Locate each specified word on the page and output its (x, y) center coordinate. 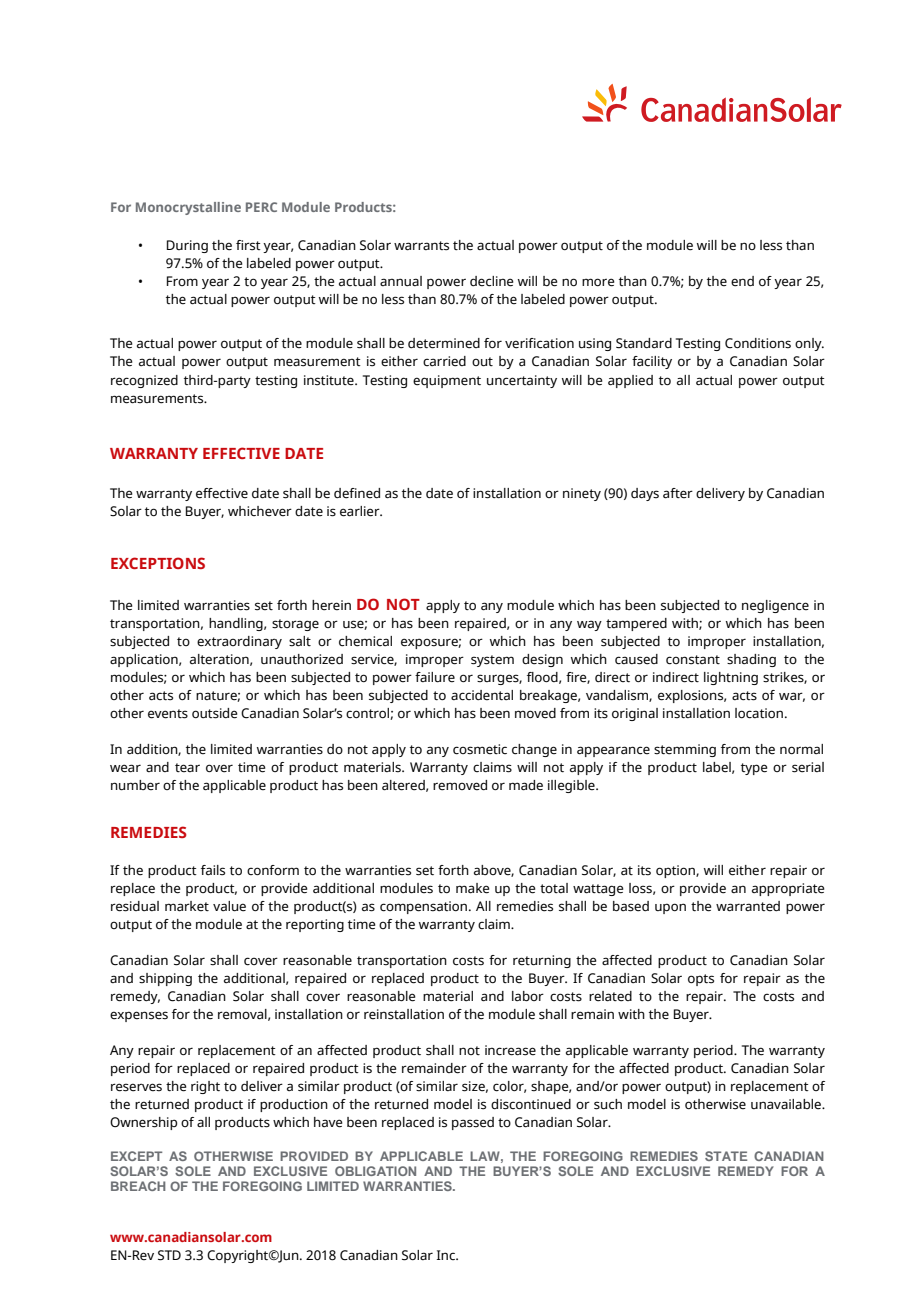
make (472, 888)
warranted (748, 906)
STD (169, 1255)
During (187, 246)
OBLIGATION (375, 1171)
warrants (421, 246)
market (187, 906)
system (492, 661)
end (742, 281)
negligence (775, 606)
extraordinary (239, 642)
